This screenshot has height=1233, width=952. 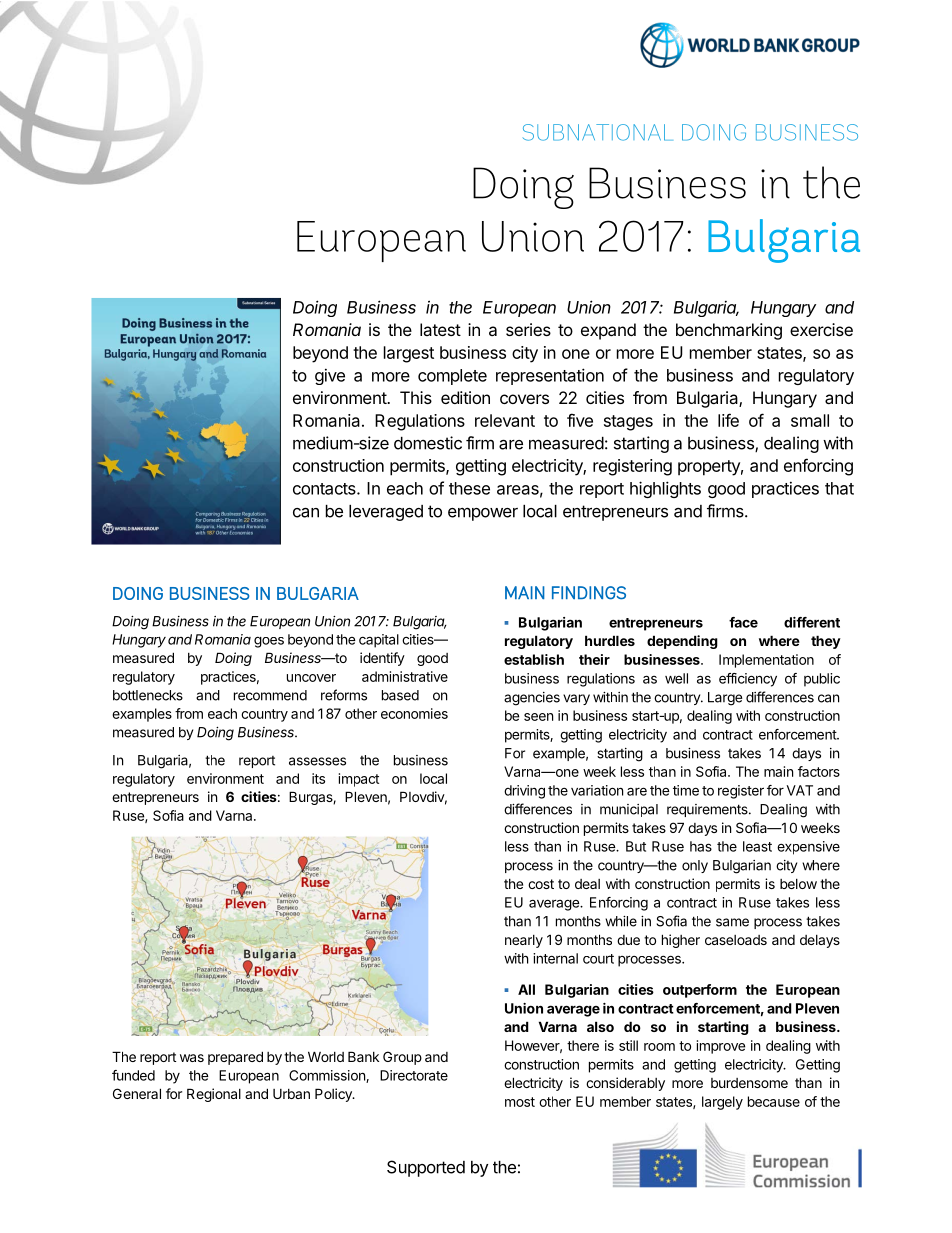 What do you see at coordinates (524, 792) in the screenshot?
I see `driving` at bounding box center [524, 792].
